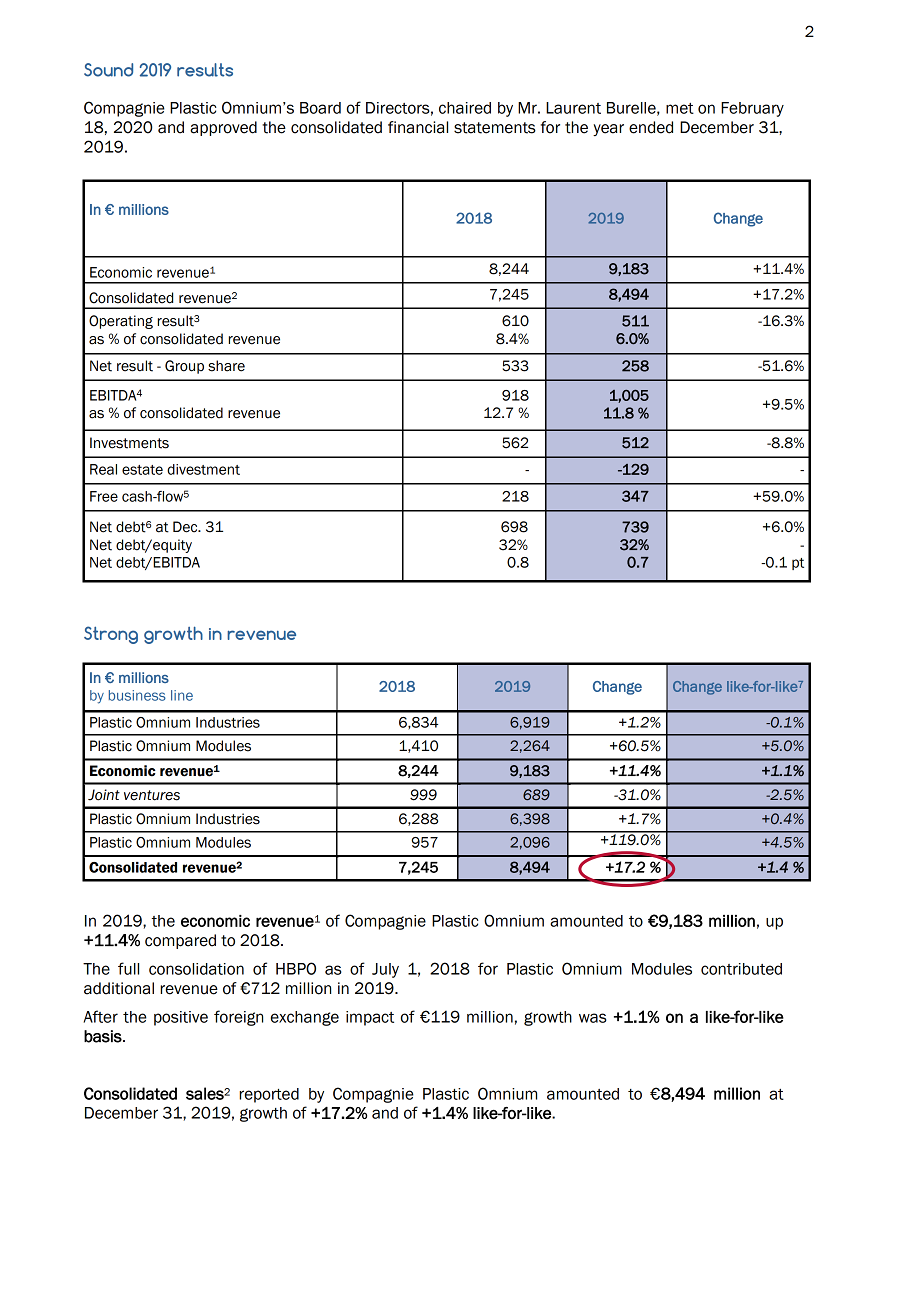 The image size is (924, 1308). What do you see at coordinates (741, 969) in the screenshot?
I see `contributed` at bounding box center [741, 969].
